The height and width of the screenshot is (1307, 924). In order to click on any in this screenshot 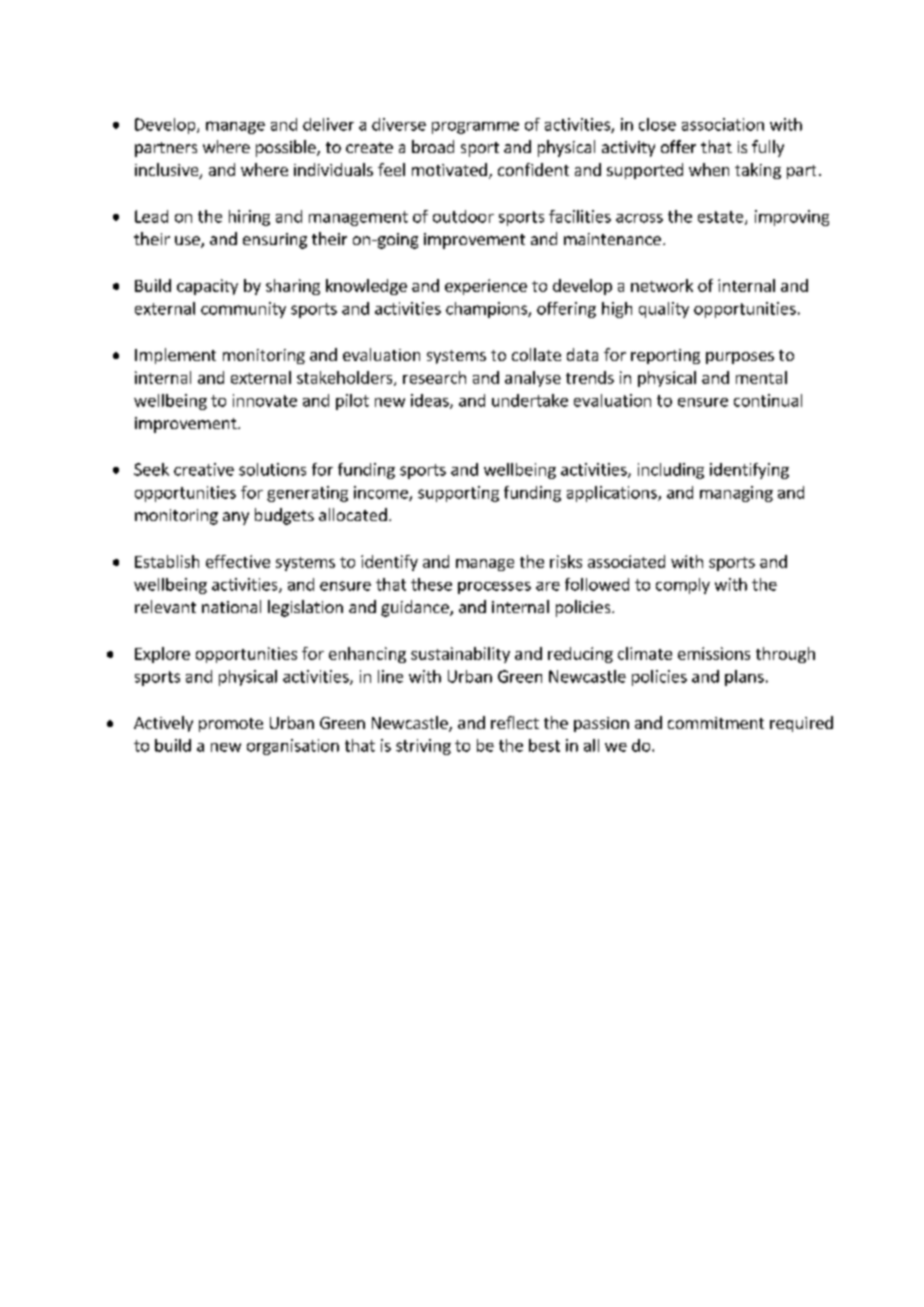, I will do `click(236, 518)`.
